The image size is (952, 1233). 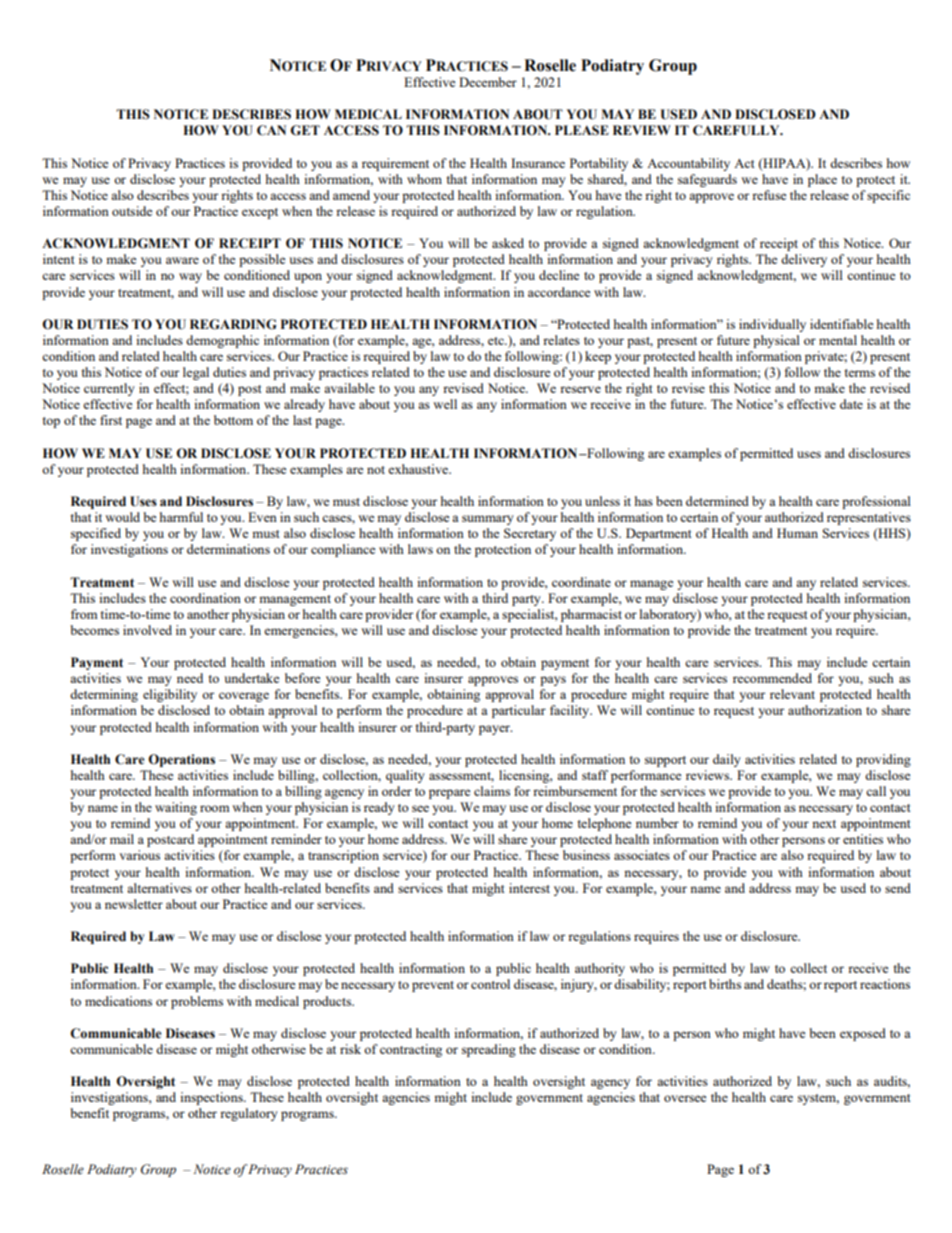 I want to click on Operations, so click(x=181, y=760).
